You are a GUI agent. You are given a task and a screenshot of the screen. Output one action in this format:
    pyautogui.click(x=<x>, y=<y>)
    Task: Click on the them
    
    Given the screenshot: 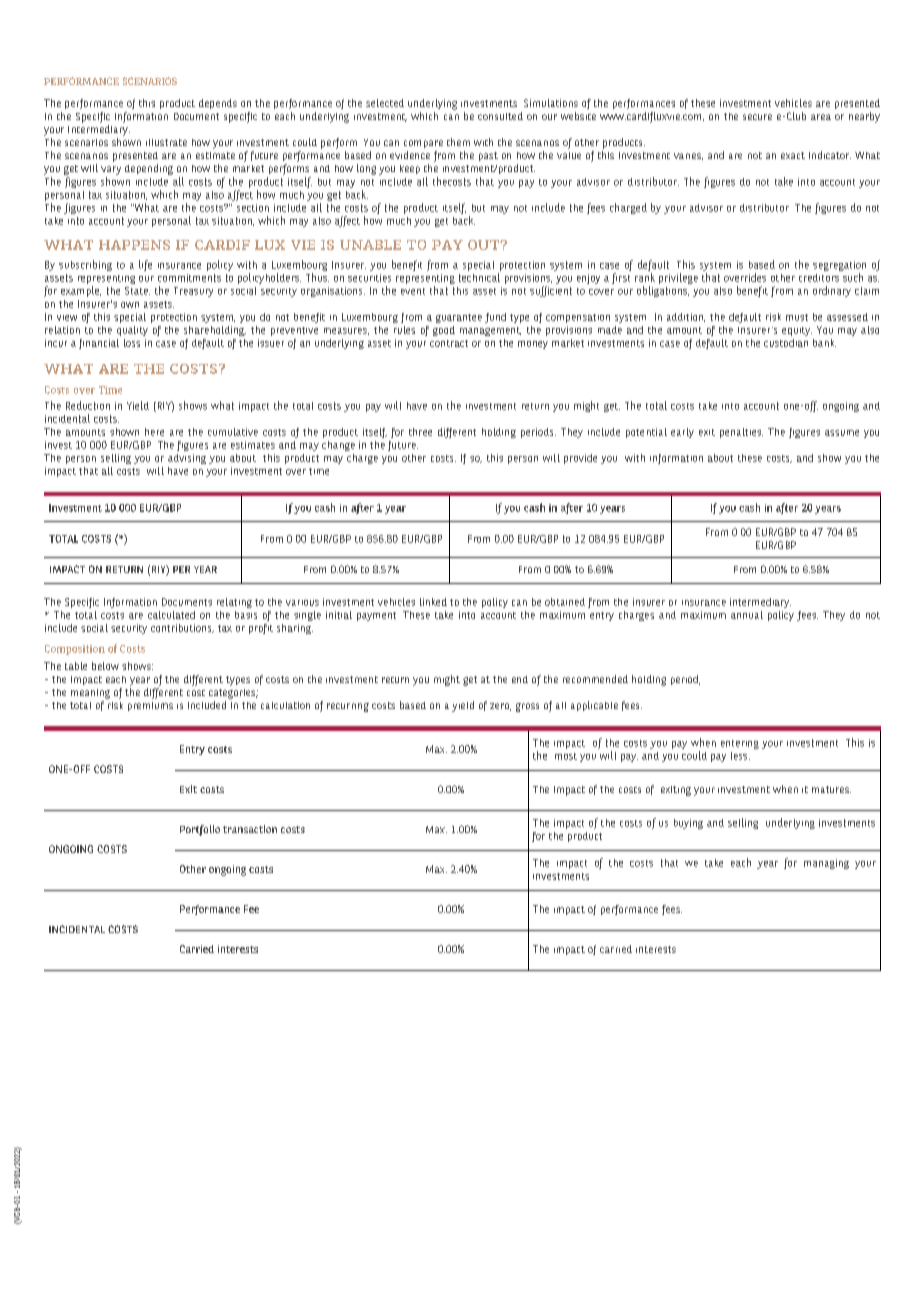 What is the action you would take?
    pyautogui.click(x=458, y=142)
